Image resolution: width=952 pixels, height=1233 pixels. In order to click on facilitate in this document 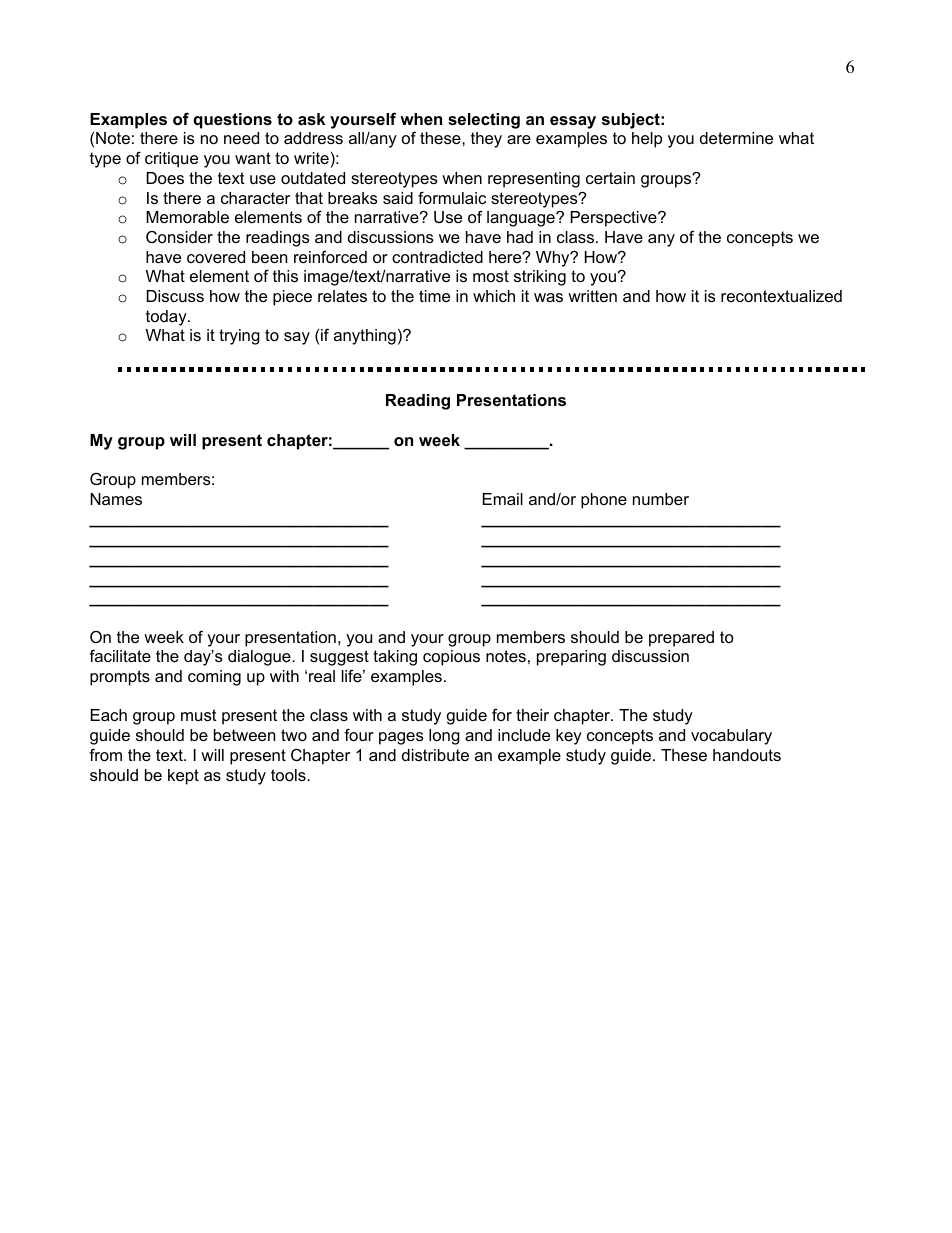, I will do `click(120, 655)`.
